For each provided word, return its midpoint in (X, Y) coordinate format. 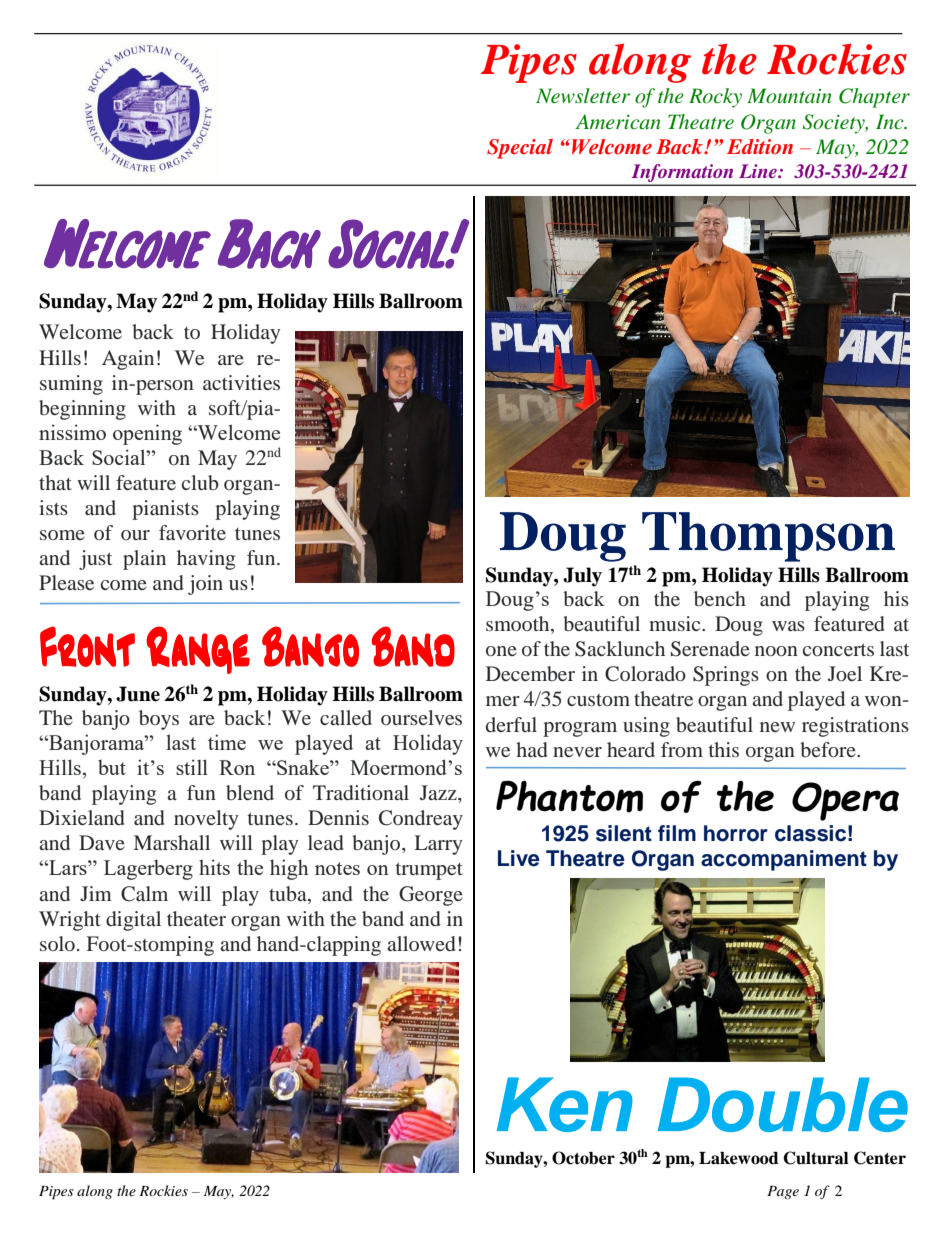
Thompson (768, 537)
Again (128, 360)
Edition (760, 146)
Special (520, 149)
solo (57, 943)
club (200, 482)
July (582, 577)
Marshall (172, 842)
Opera (845, 801)
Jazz (439, 792)
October (583, 1158)
